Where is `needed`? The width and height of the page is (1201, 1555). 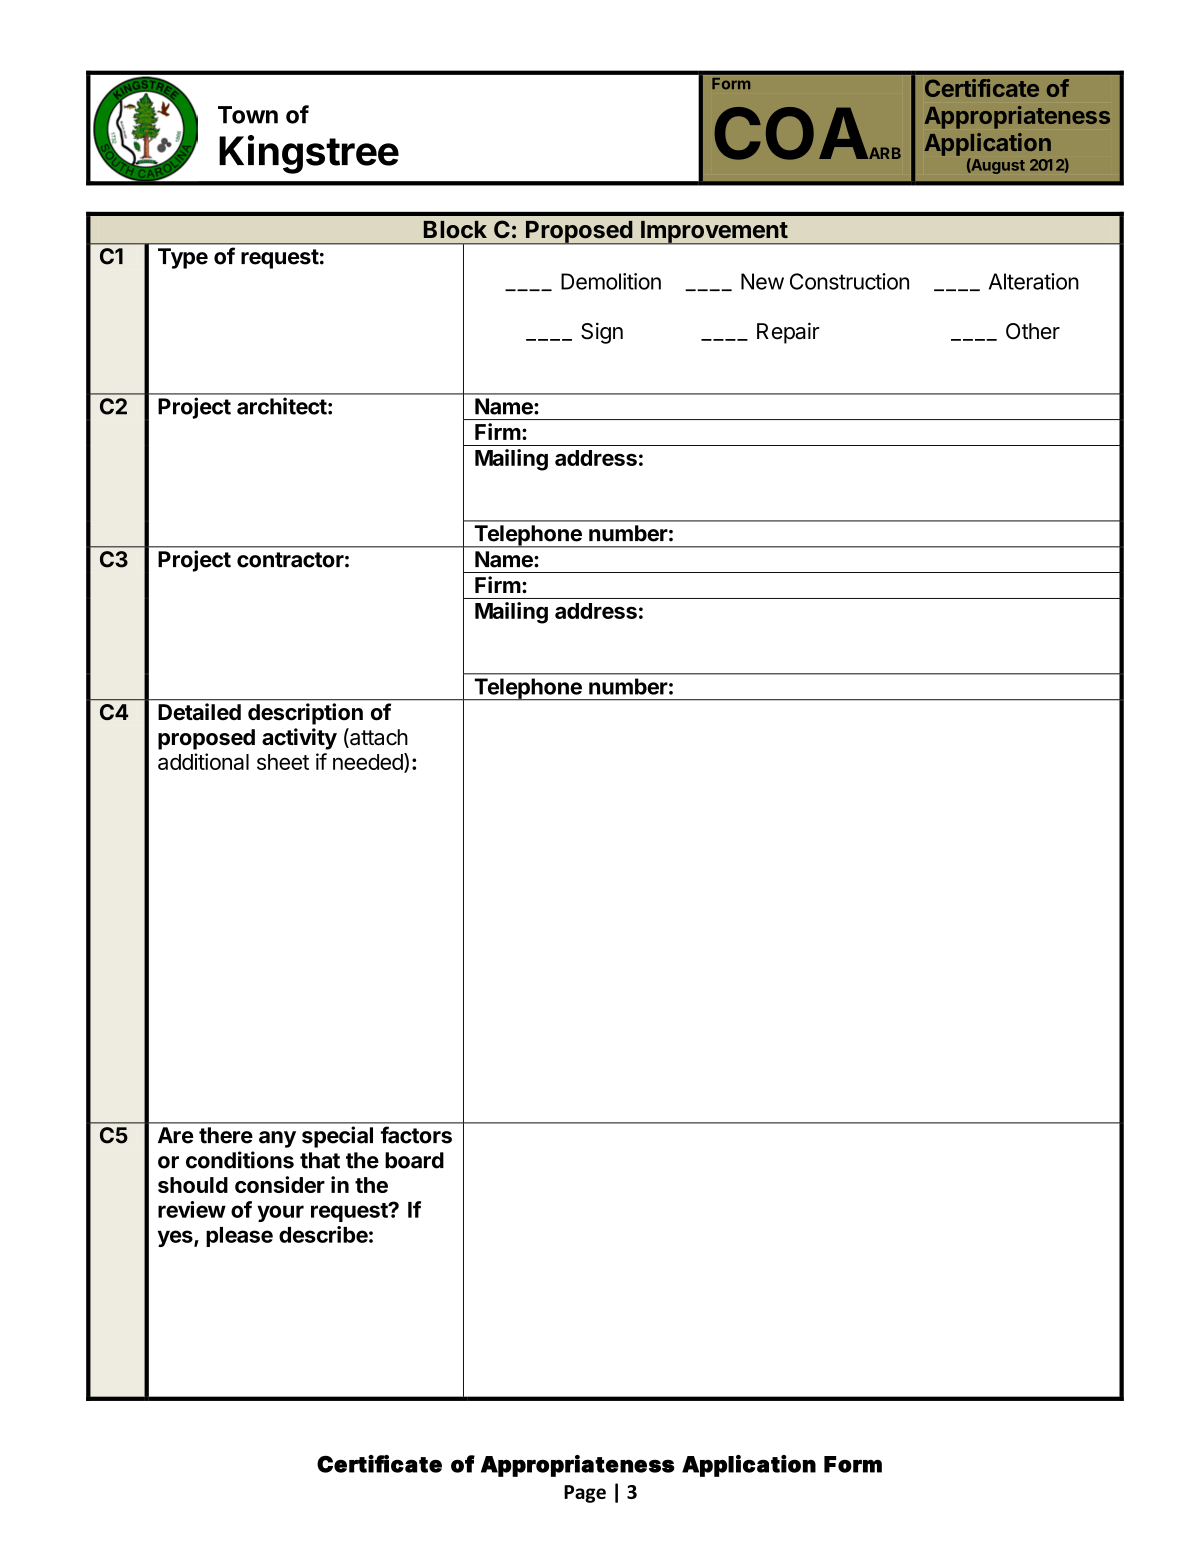 needed is located at coordinates (369, 762).
